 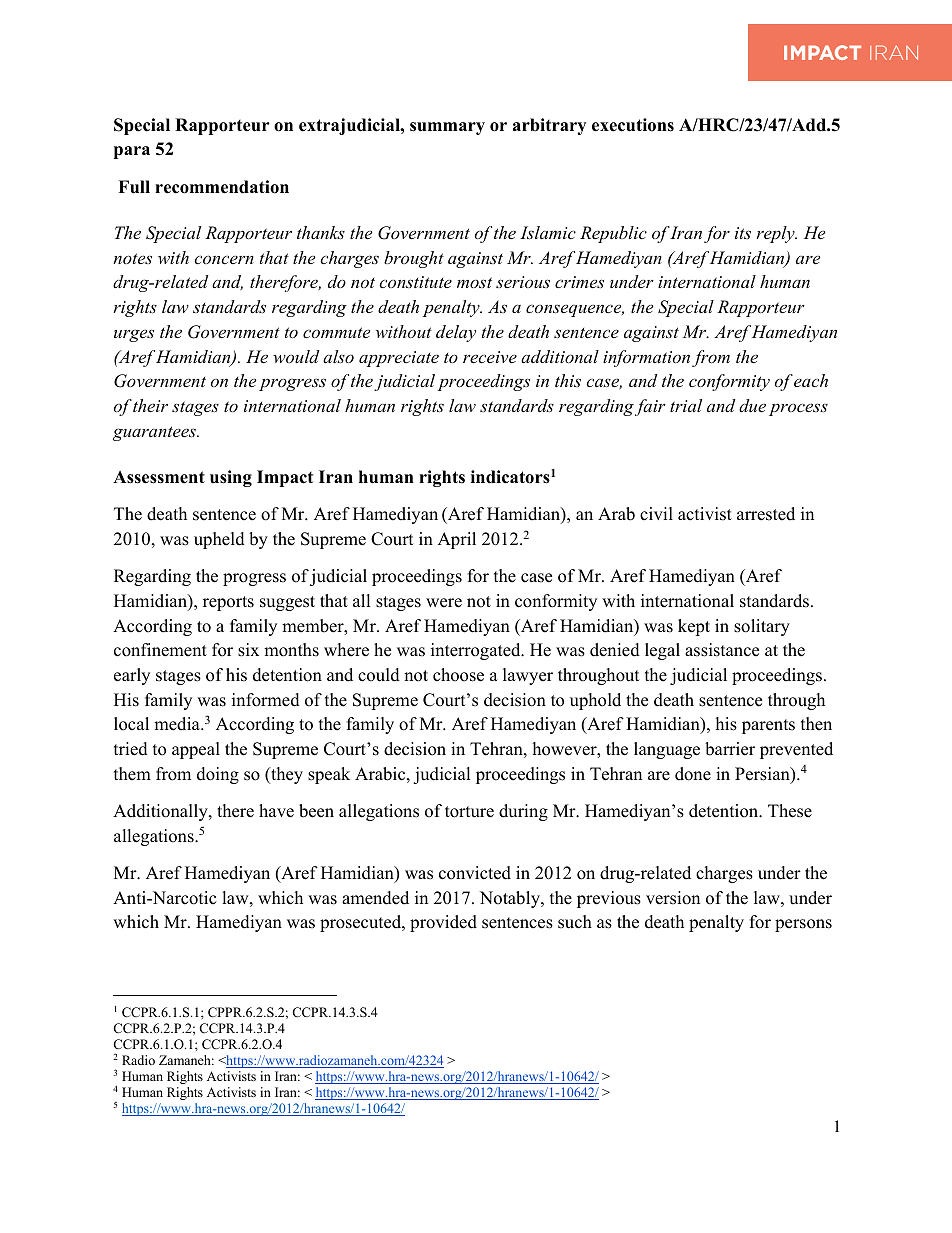 I want to click on executions, so click(x=633, y=125).
